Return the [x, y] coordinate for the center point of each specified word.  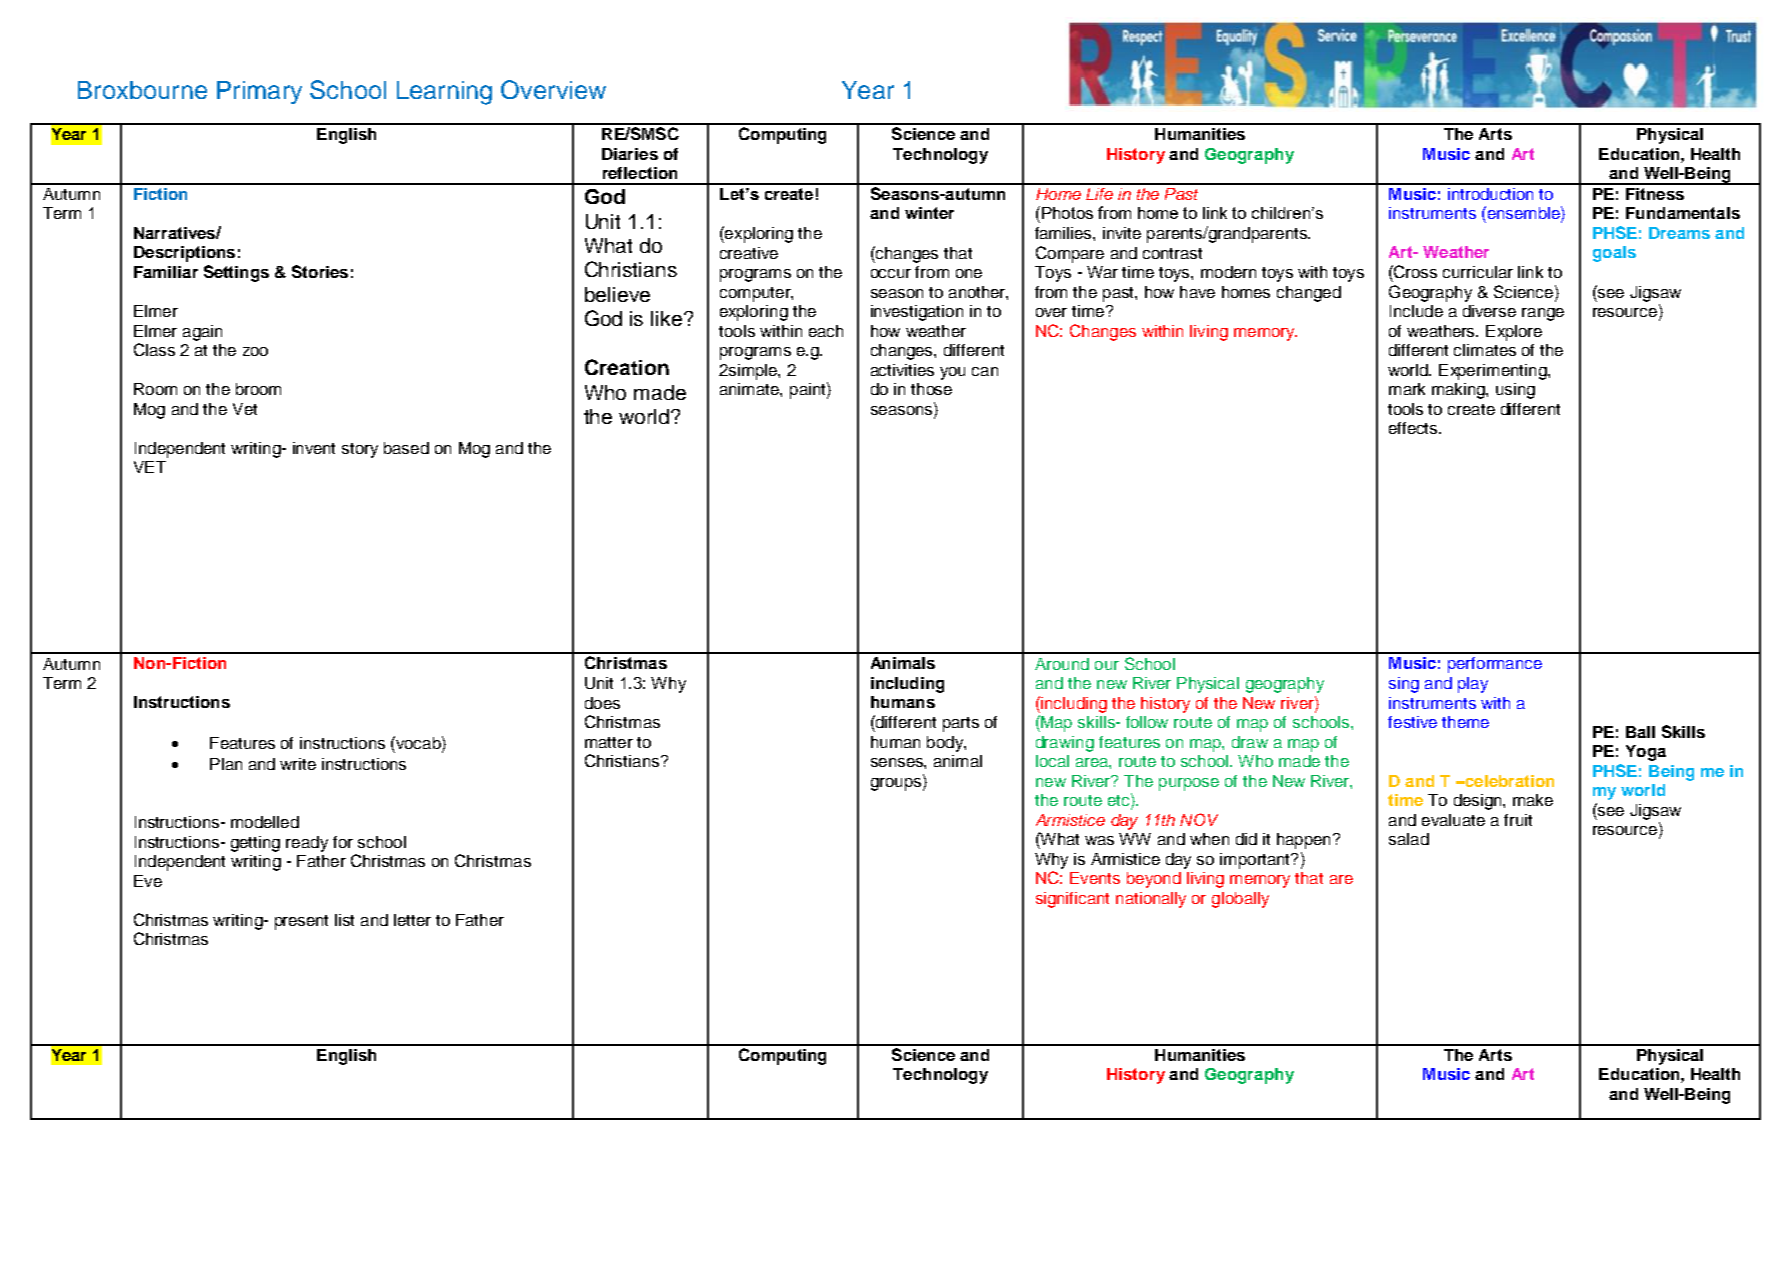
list [344, 920]
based [406, 448]
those [931, 389]
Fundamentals [1683, 213]
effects [1414, 428]
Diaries [630, 154]
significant [1072, 900]
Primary [259, 92]
